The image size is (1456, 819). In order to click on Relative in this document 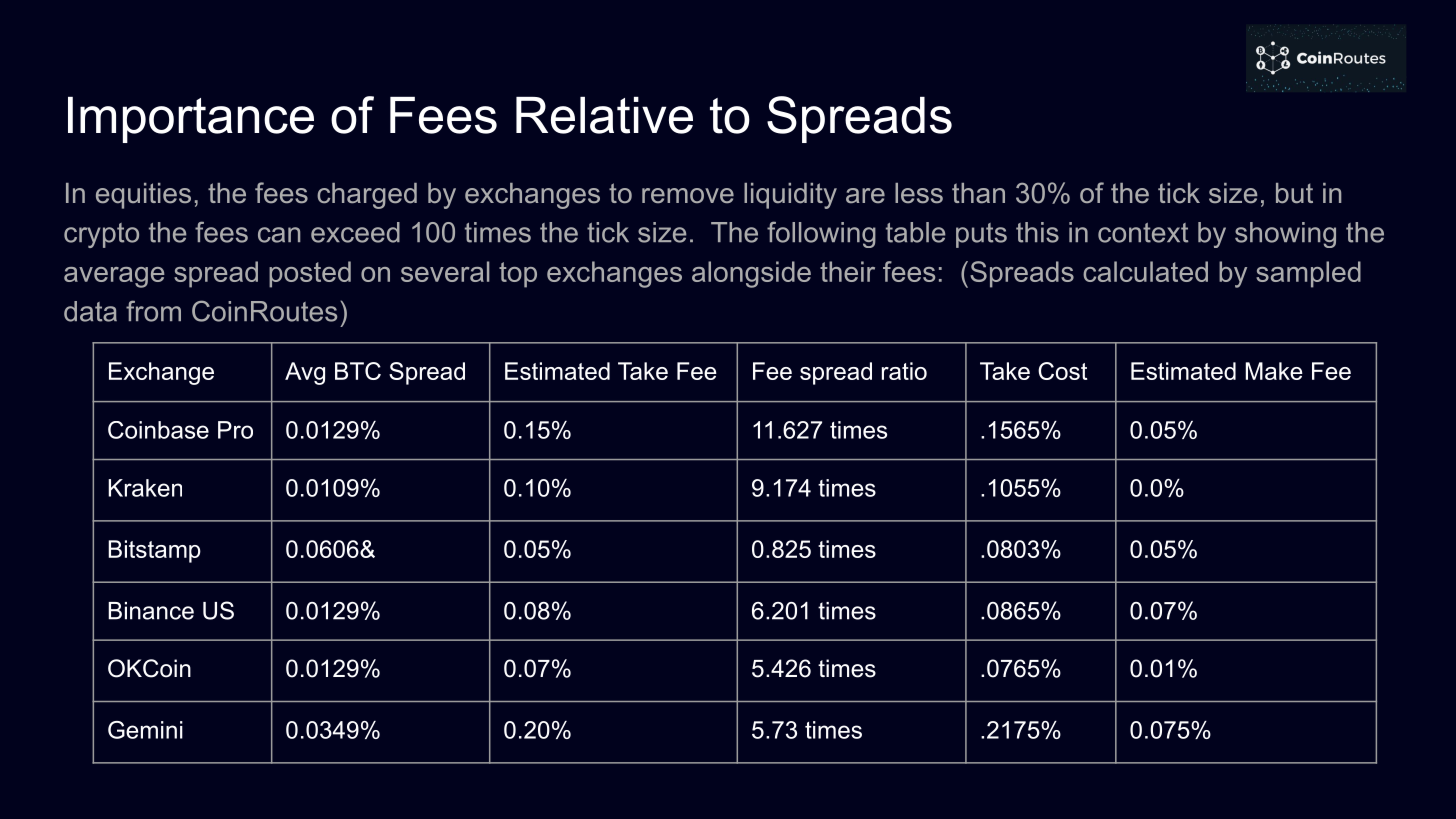, I will do `click(604, 115)`.
